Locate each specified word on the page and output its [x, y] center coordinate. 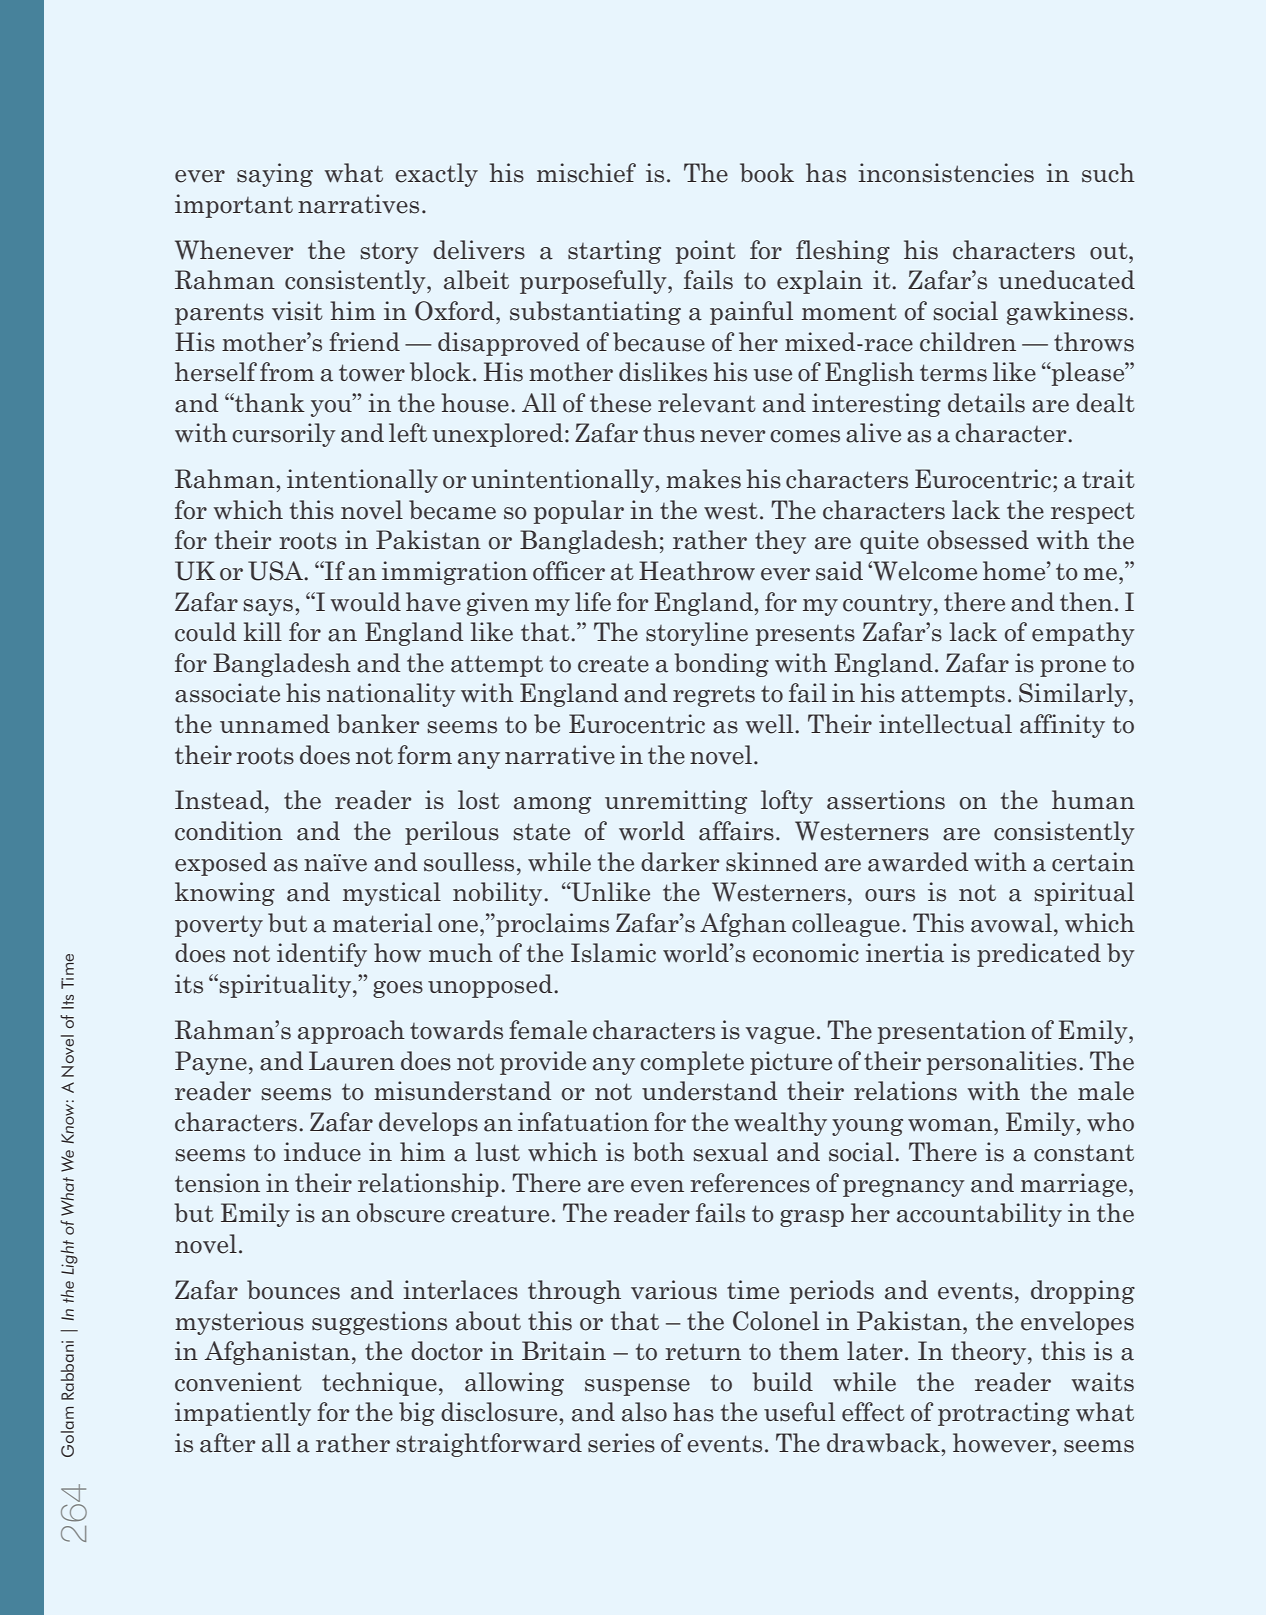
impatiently [243, 1414]
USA [277, 571]
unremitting [676, 802]
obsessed [978, 540]
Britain [564, 1351]
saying [275, 175]
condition [229, 831]
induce [322, 1152]
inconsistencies [946, 173]
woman [951, 1125]
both [659, 1152]
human [1093, 800]
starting [614, 252]
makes [703, 479]
